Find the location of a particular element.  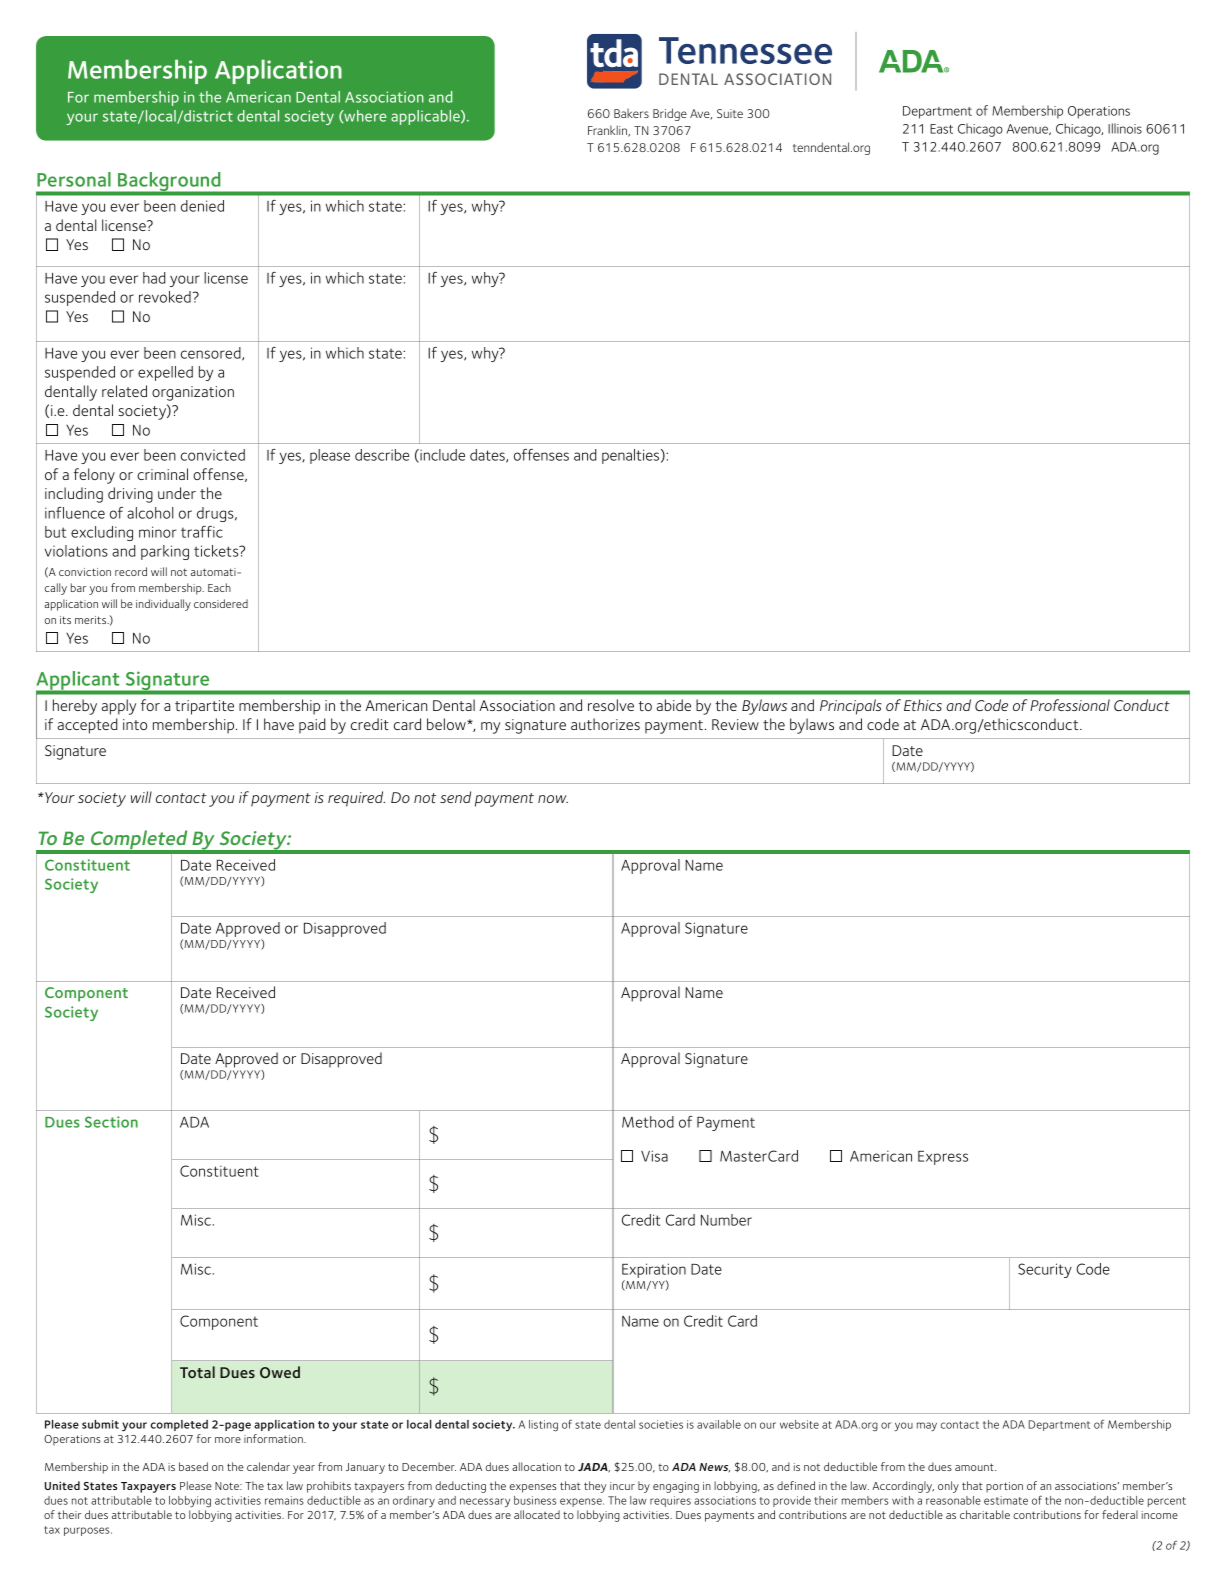

Background is located at coordinates (169, 183).
